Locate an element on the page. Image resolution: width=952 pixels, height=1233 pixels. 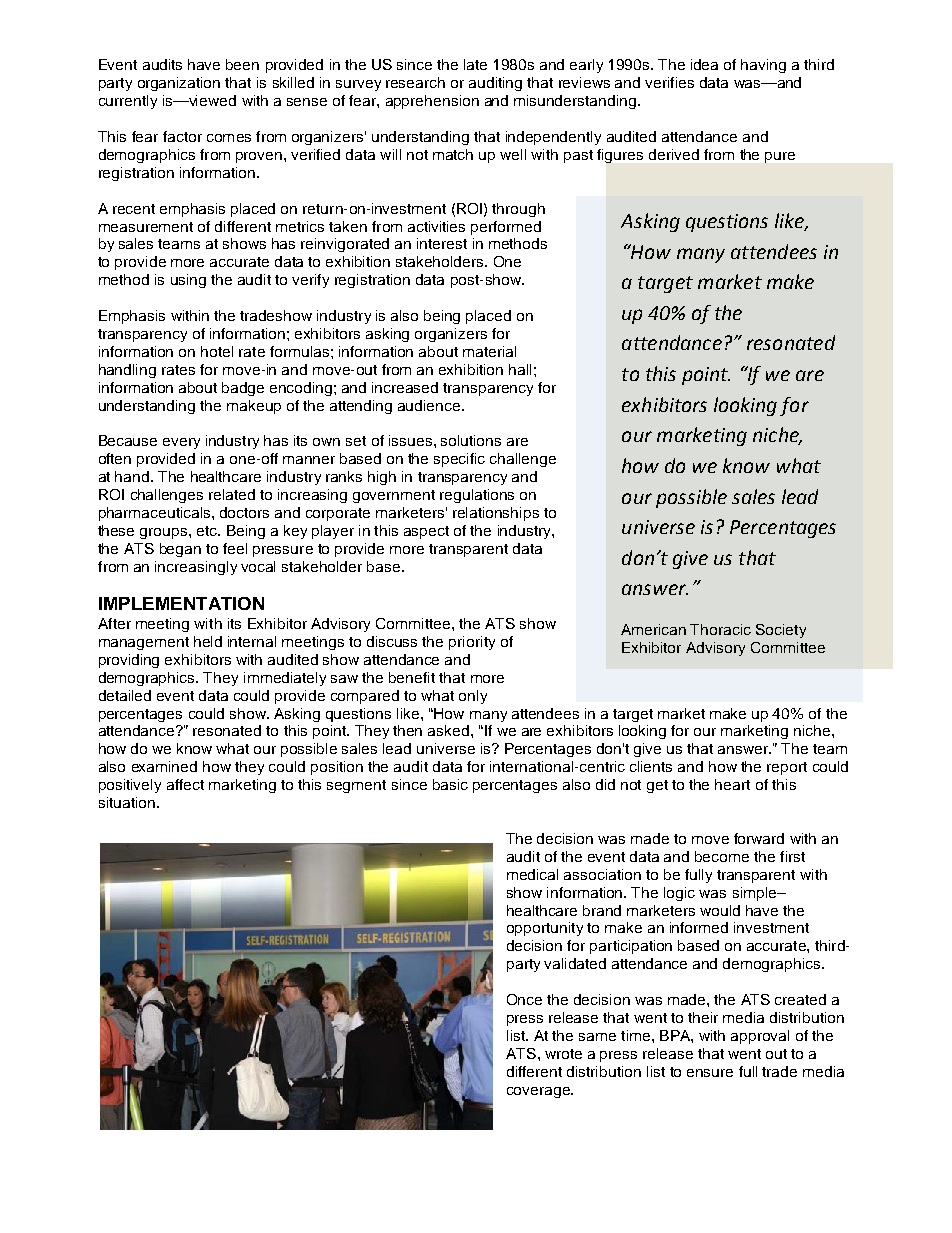
pure is located at coordinates (780, 157).
